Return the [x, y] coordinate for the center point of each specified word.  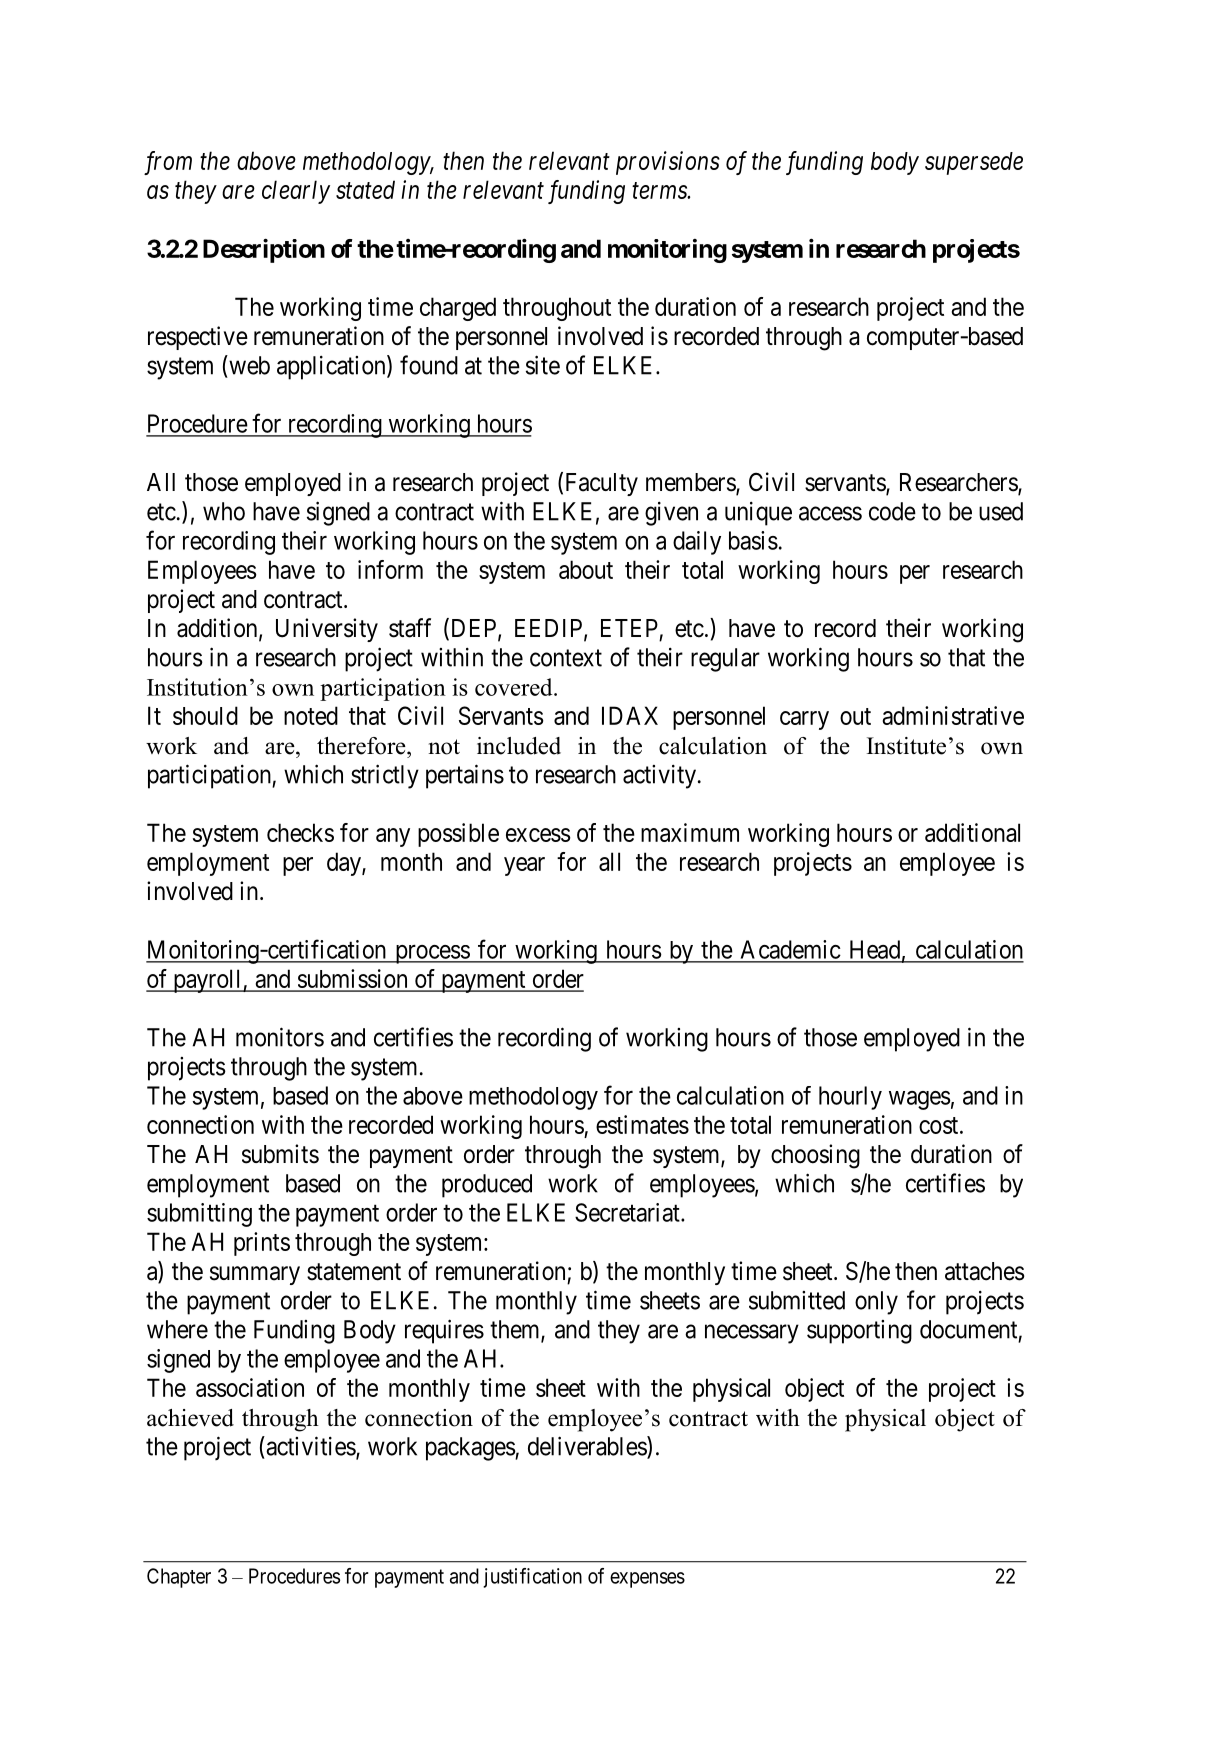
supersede [974, 163]
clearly [296, 192]
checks [300, 832]
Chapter [179, 1578]
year [524, 866]
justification [532, 1578]
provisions [668, 163]
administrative [953, 715]
